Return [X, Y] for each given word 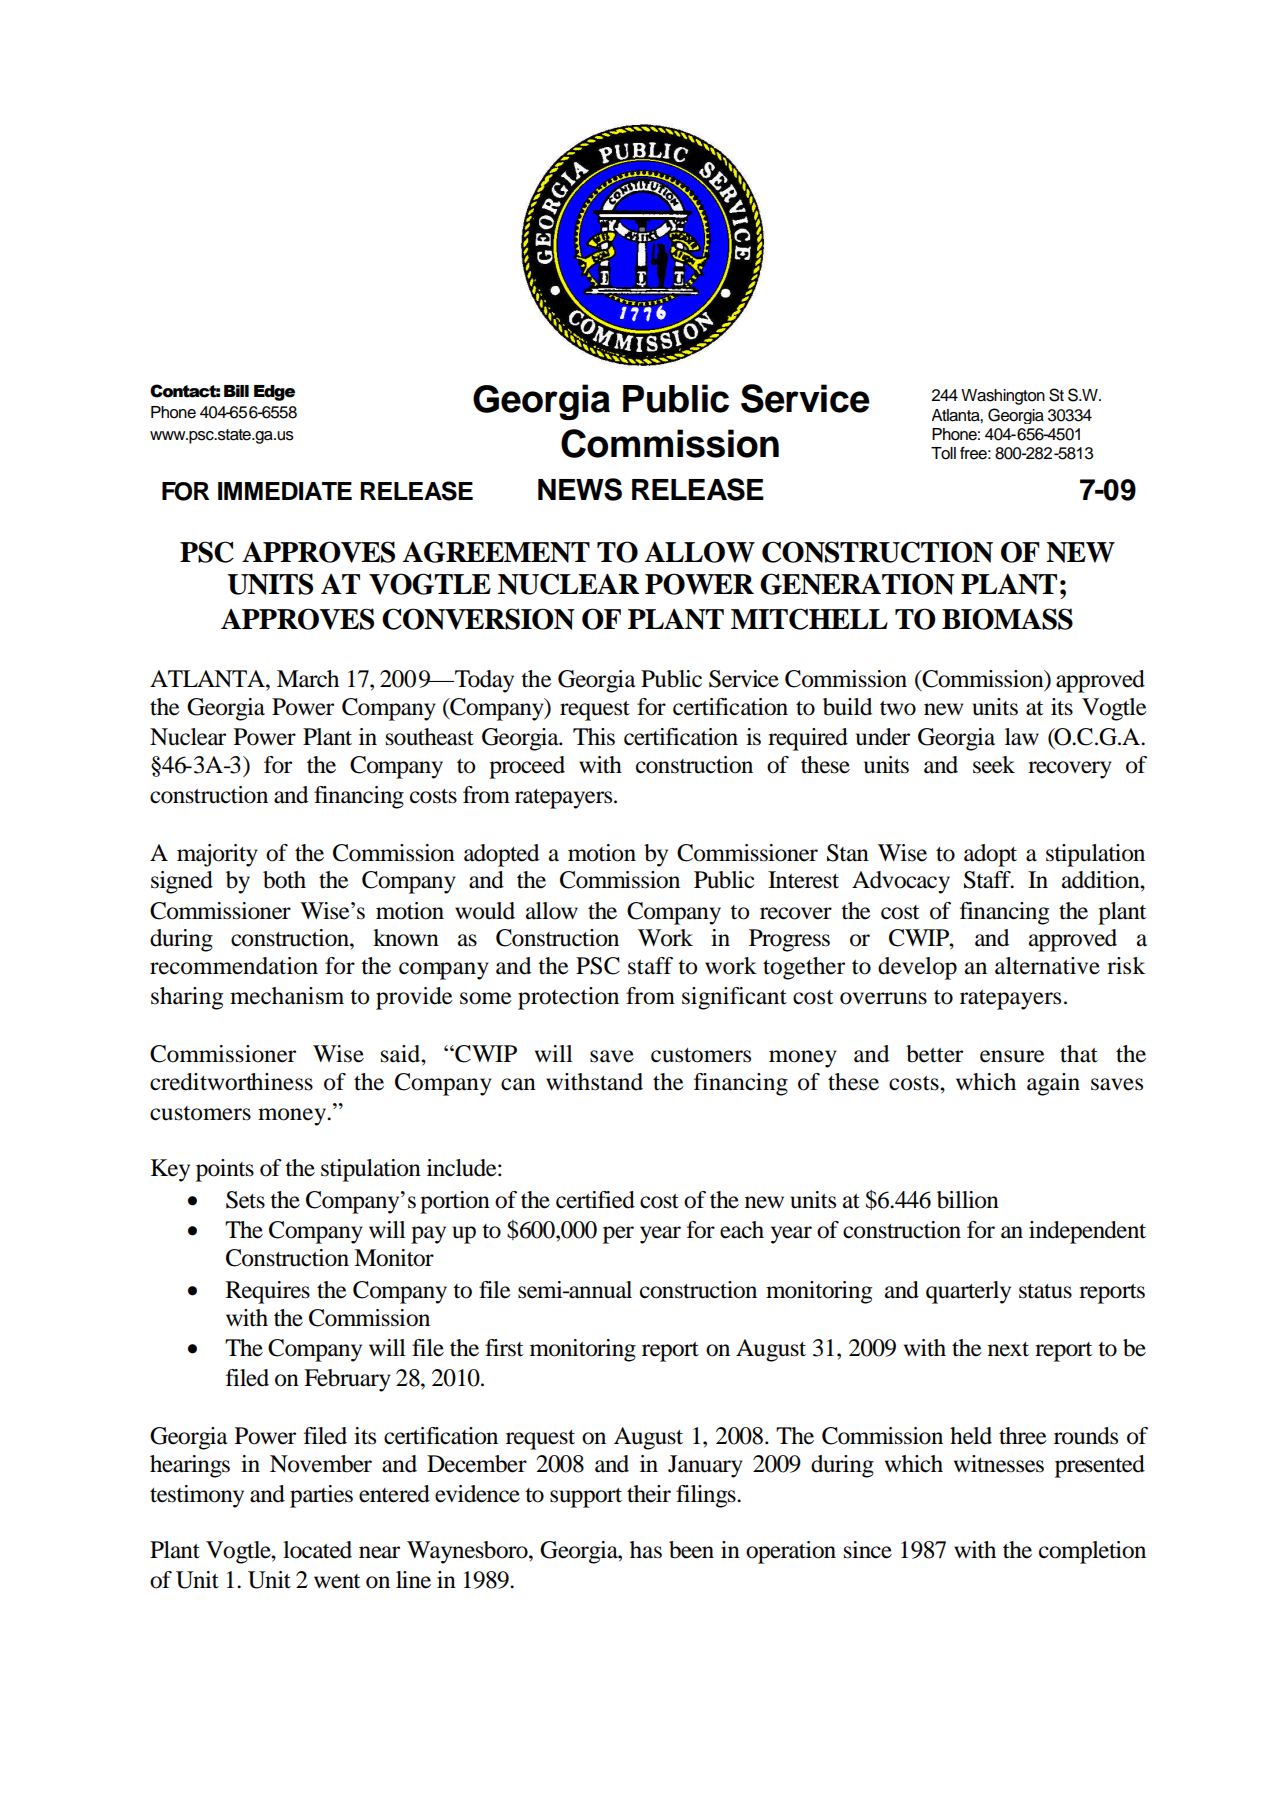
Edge [274, 393]
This [594, 737]
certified [595, 1200]
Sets [245, 1200]
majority [217, 855]
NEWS [580, 489]
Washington [1003, 397]
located [317, 1550]
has [646, 1550]
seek [994, 765]
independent [1087, 1232]
